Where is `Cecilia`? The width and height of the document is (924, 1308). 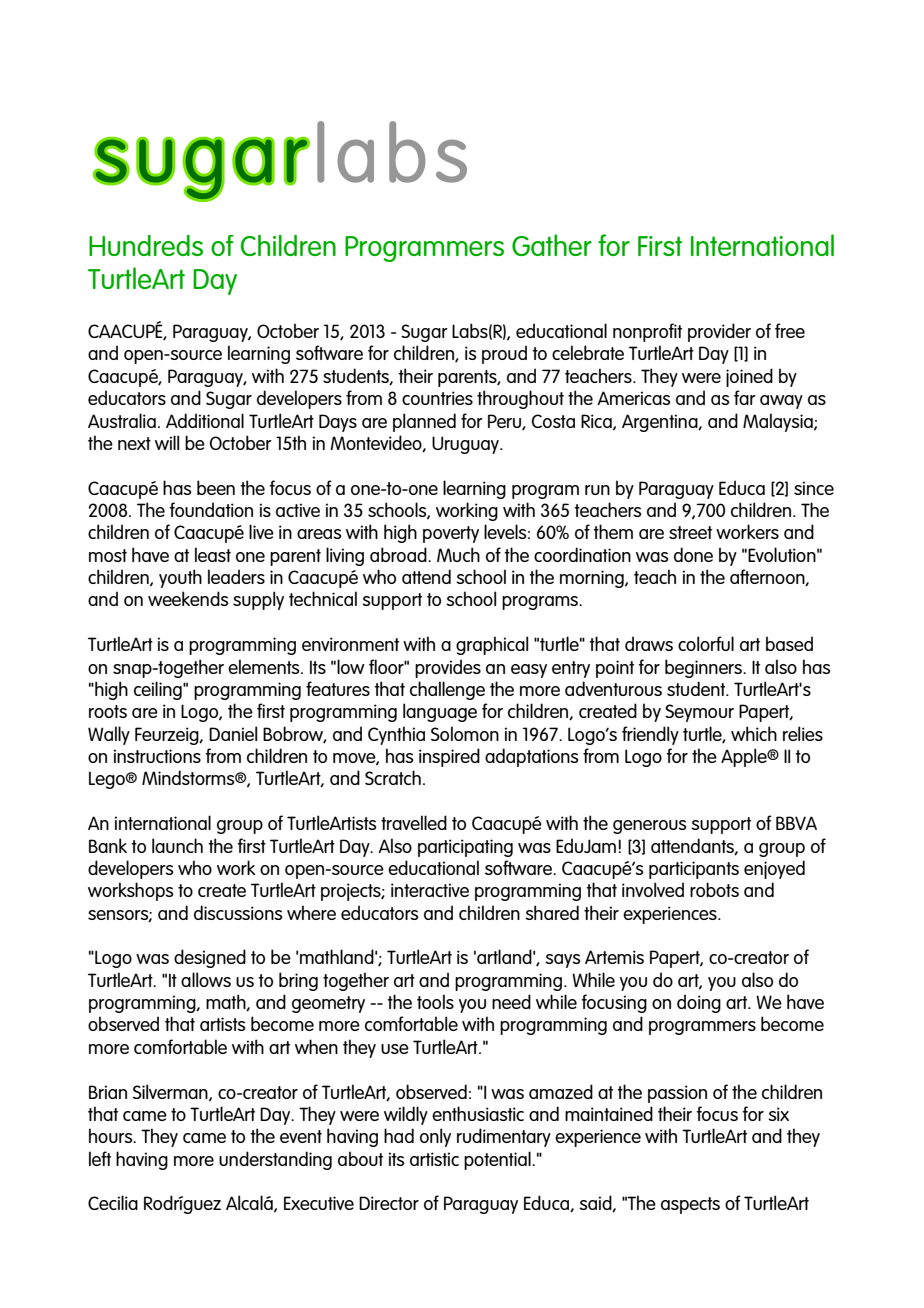 Cecilia is located at coordinates (113, 1202).
